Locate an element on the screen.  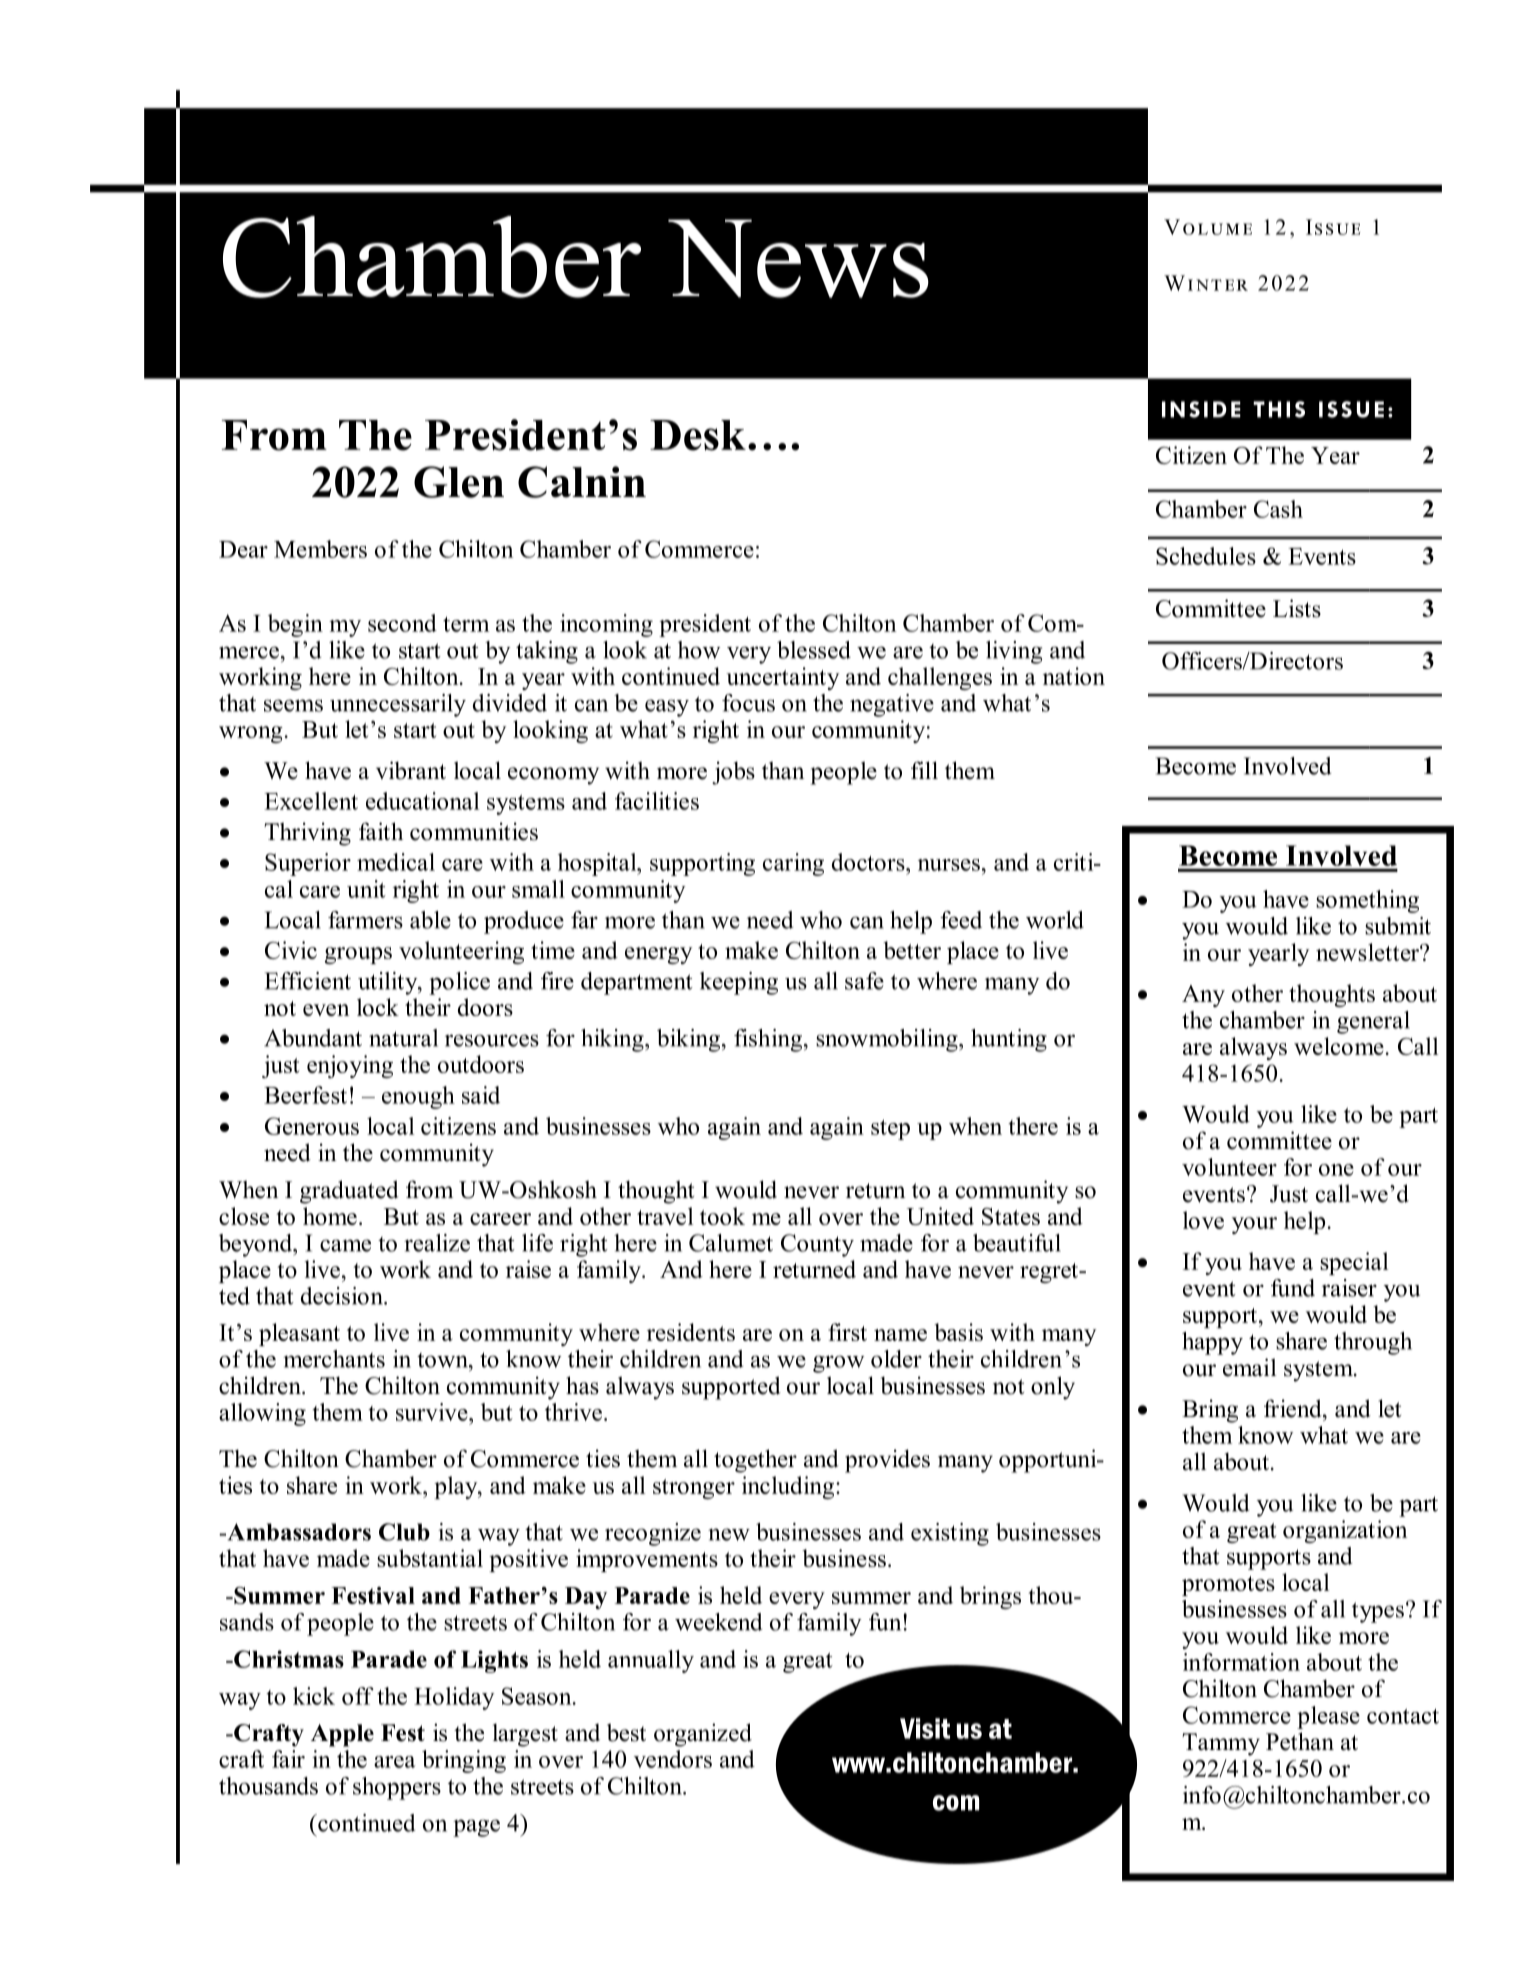
shoppers is located at coordinates (397, 1788).
